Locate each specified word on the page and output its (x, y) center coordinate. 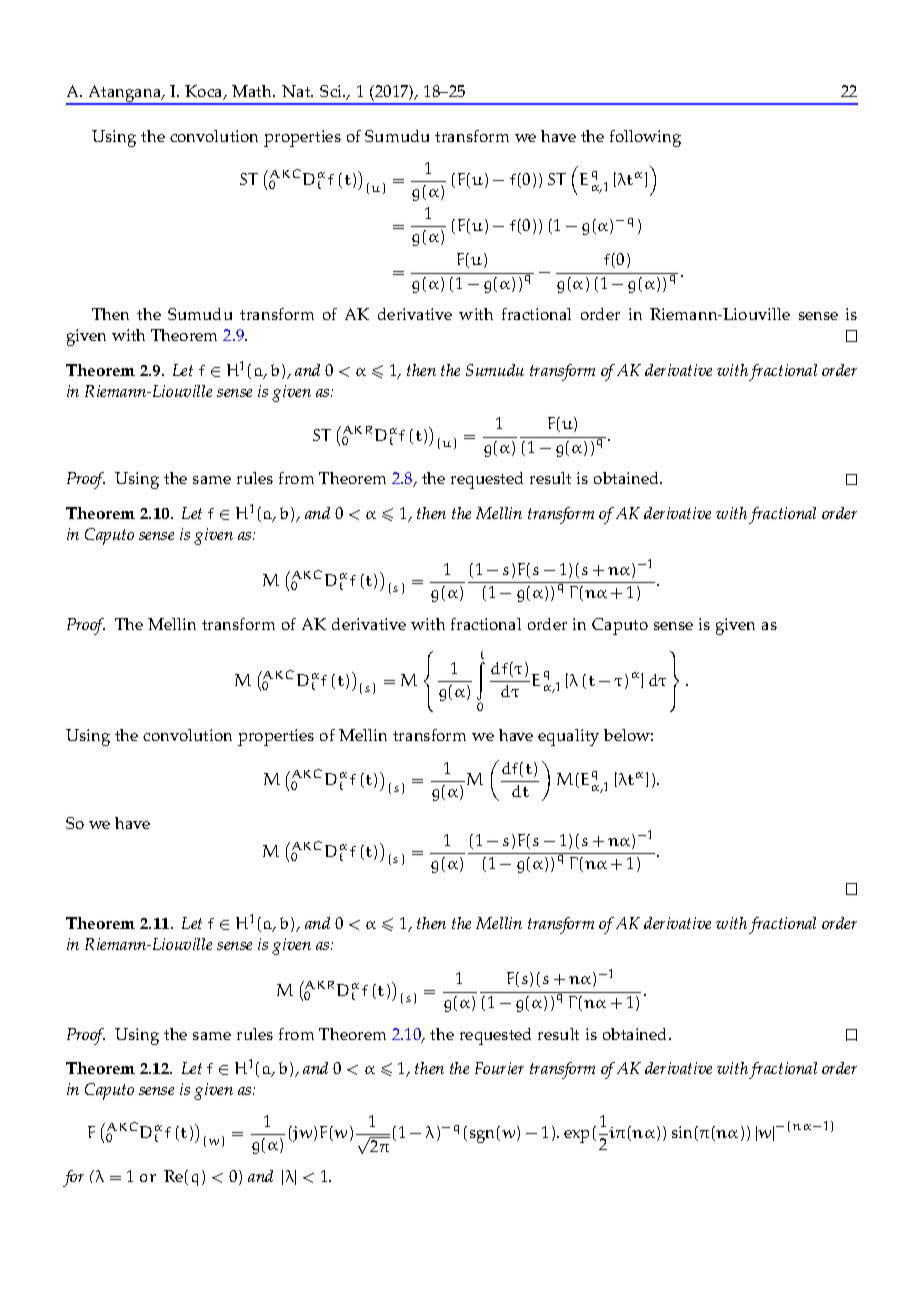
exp (576, 1136)
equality (568, 737)
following (645, 138)
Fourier (499, 1068)
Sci (332, 91)
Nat (297, 91)
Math (253, 91)
